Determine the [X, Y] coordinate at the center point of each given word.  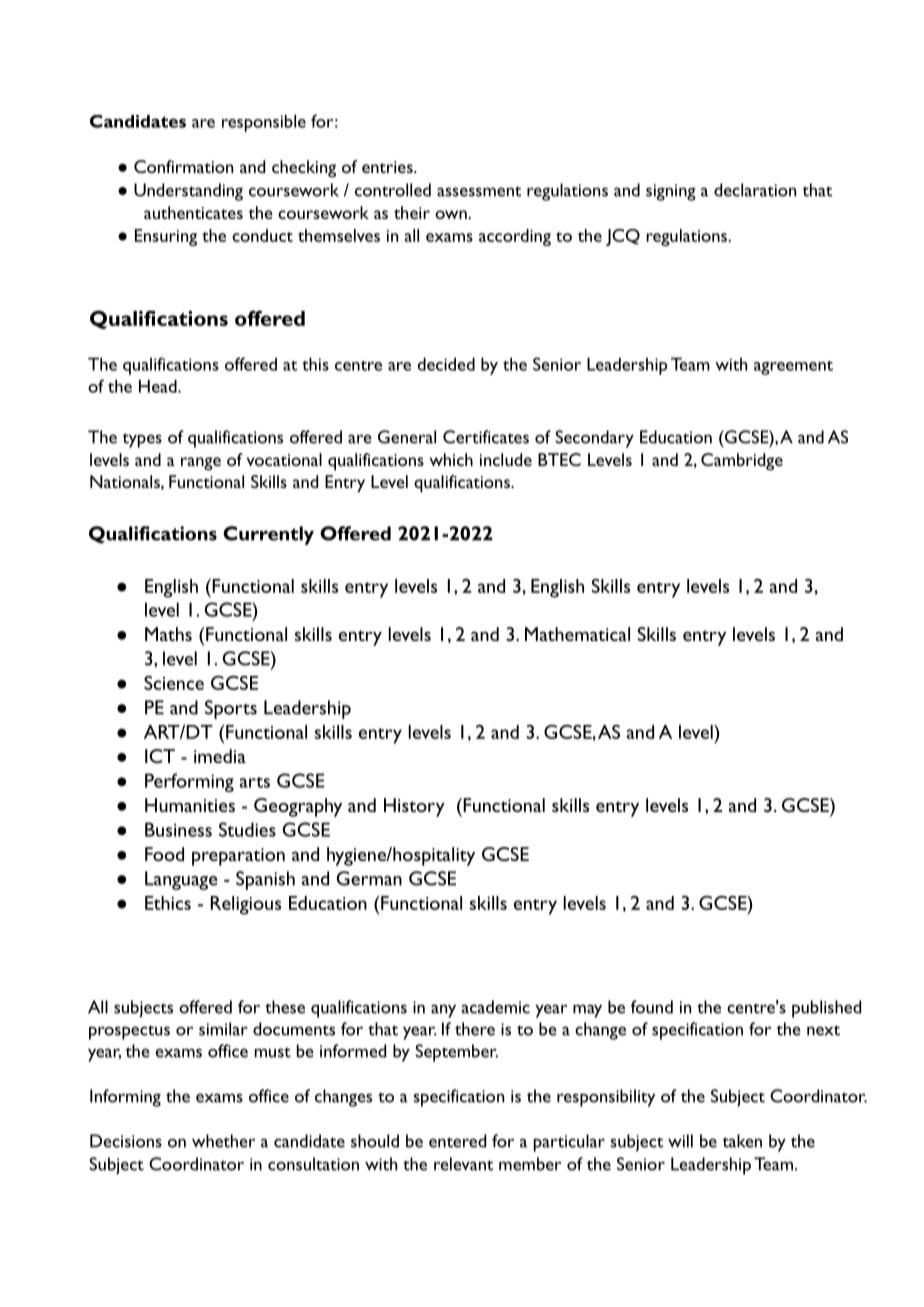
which [451, 459]
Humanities [190, 805]
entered [457, 1141]
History [414, 807]
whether [223, 1141]
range [201, 464]
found [652, 1007]
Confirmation [183, 166]
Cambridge [742, 462]
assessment [479, 191]
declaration [755, 190]
